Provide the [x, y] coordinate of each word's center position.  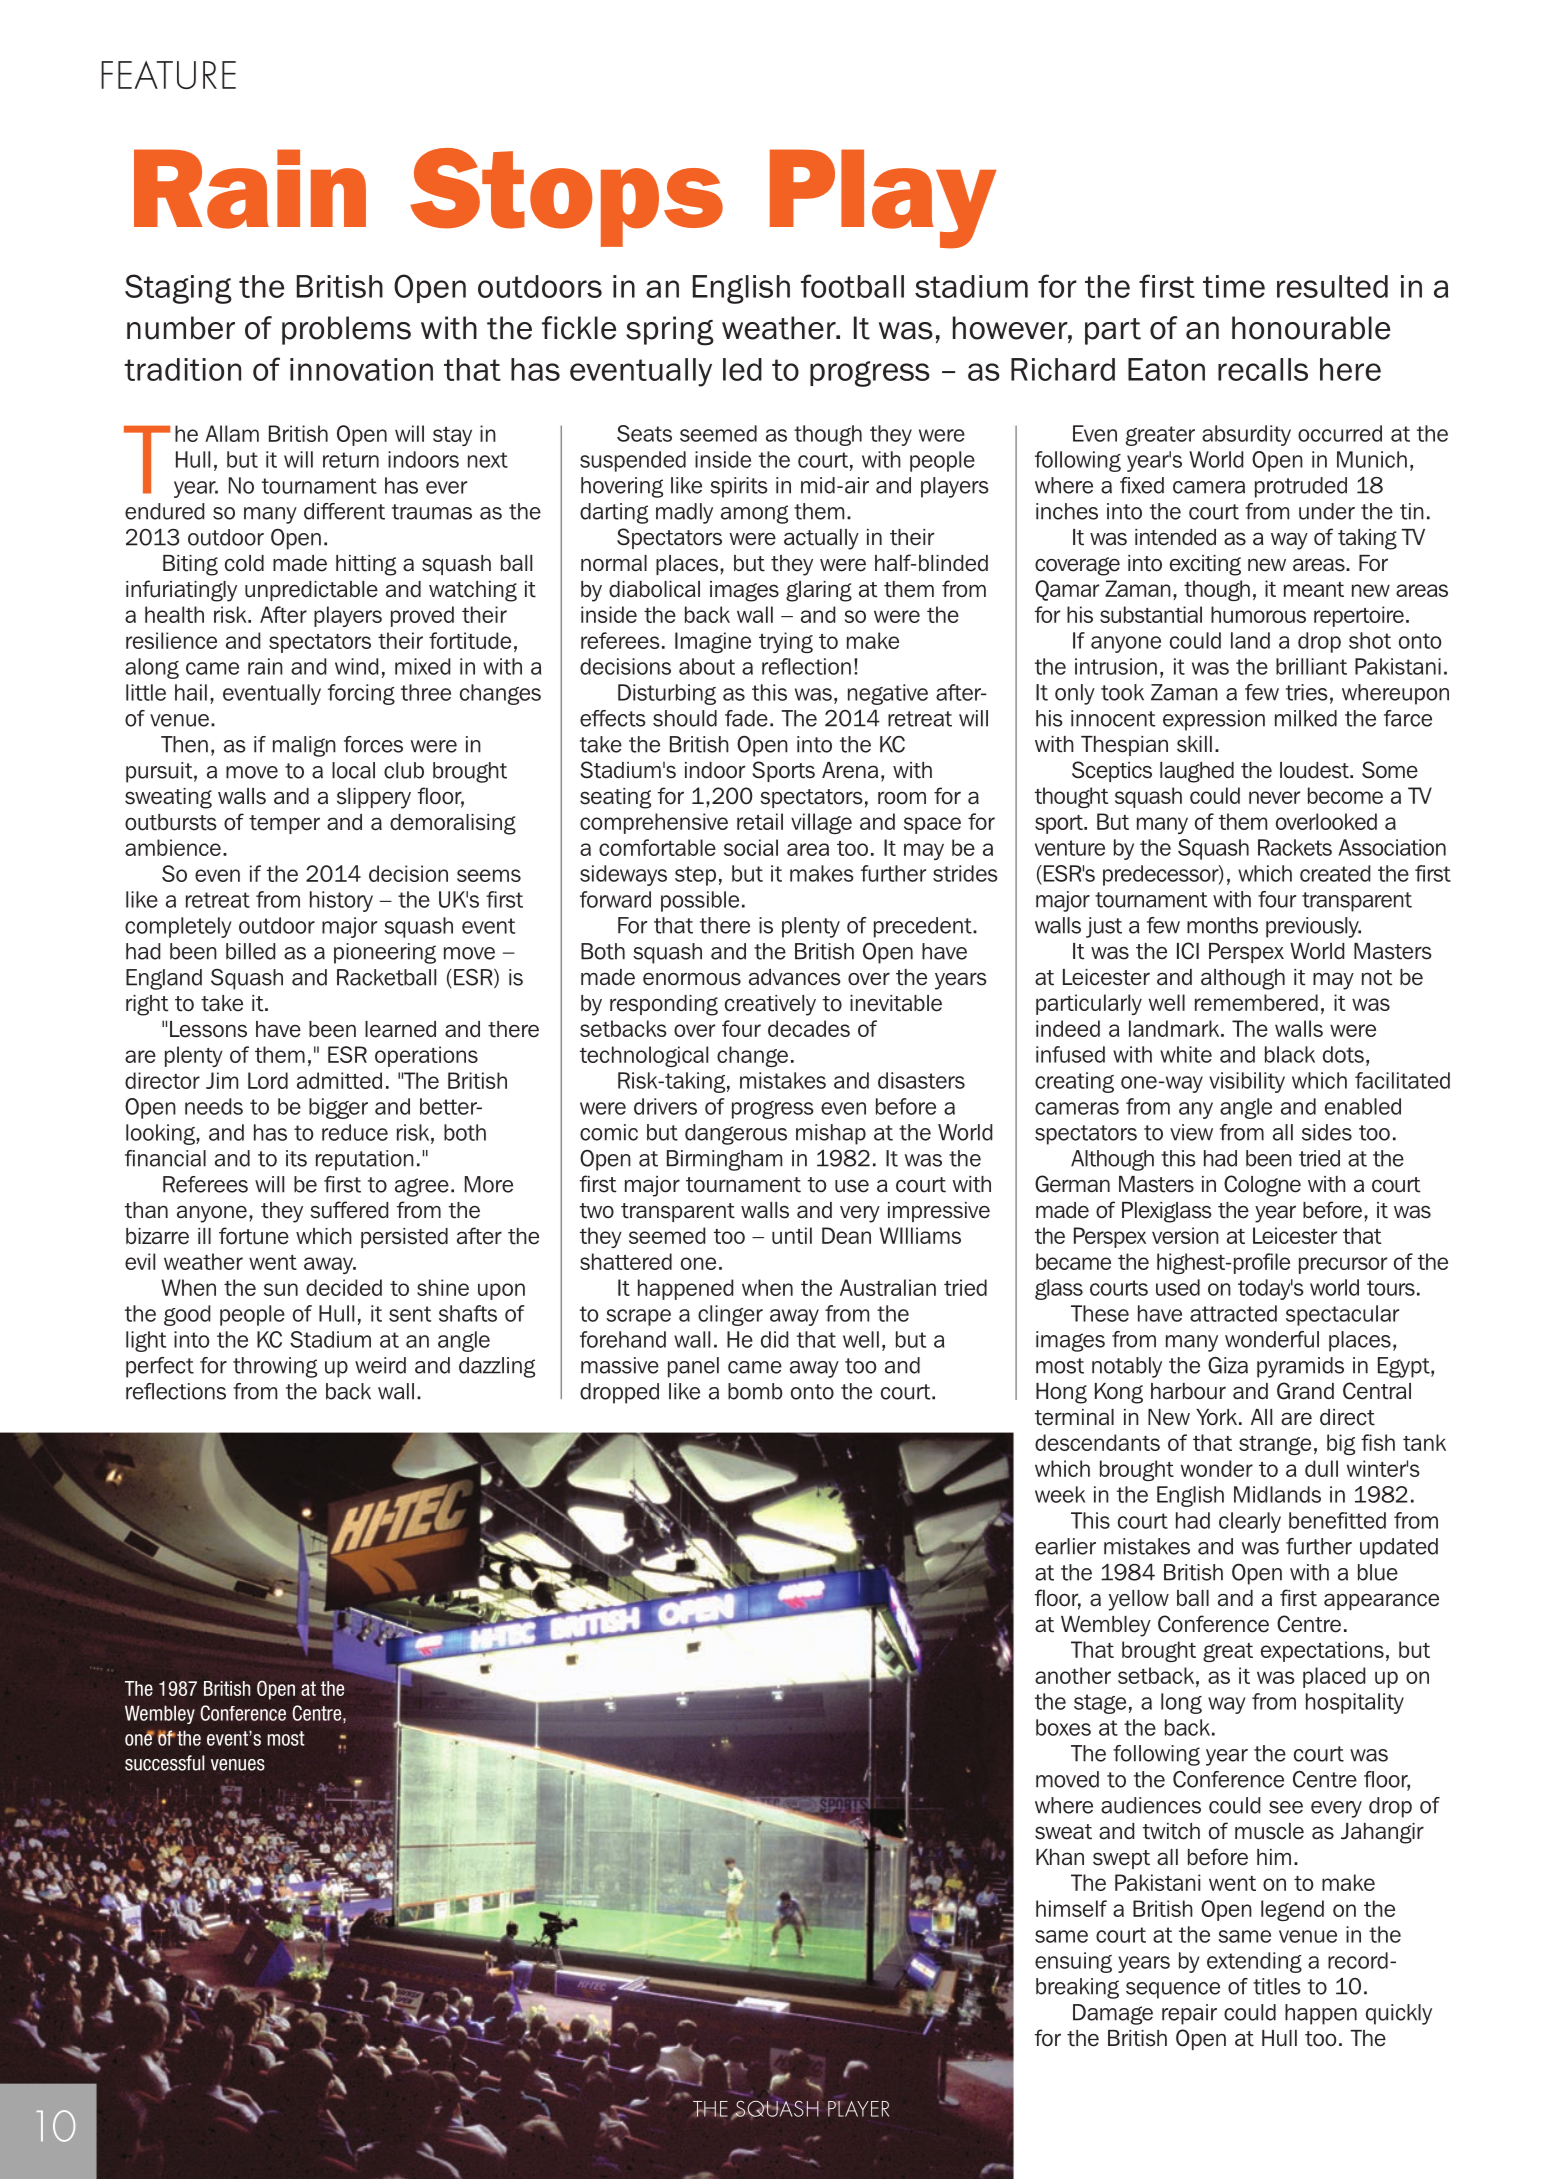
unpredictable [311, 591]
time [1234, 286]
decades [809, 1028]
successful [165, 1763]
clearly [1250, 1522]
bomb [755, 1391]
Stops [566, 197]
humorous [1258, 614]
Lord [268, 1080]
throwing [275, 1367]
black [1290, 1054]
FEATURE [168, 75]
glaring [819, 591]
